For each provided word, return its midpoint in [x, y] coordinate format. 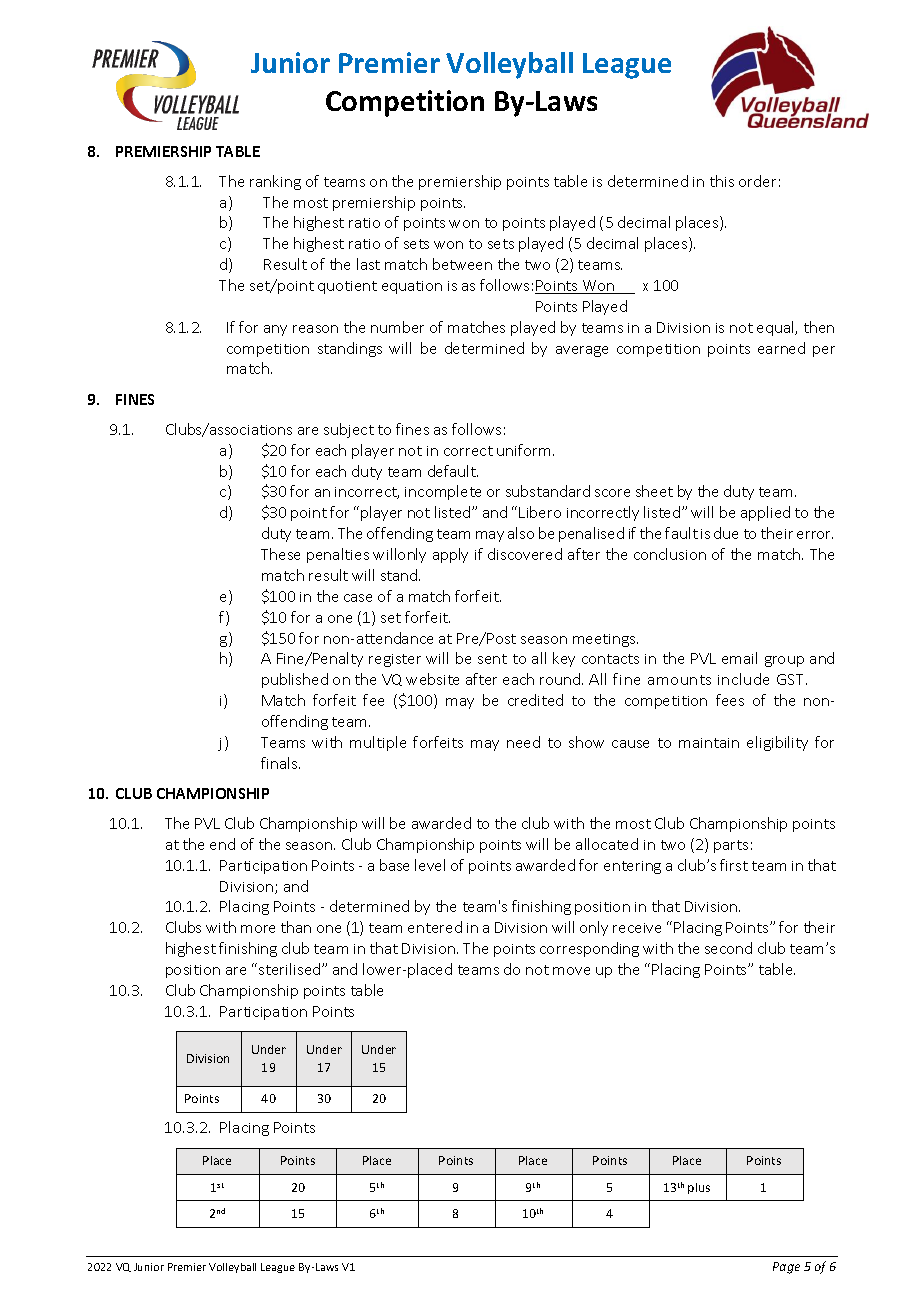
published [295, 680]
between [462, 264]
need [523, 742]
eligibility [777, 743]
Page [786, 1268]
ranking [275, 182]
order [757, 181]
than [296, 927]
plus [699, 1188]
